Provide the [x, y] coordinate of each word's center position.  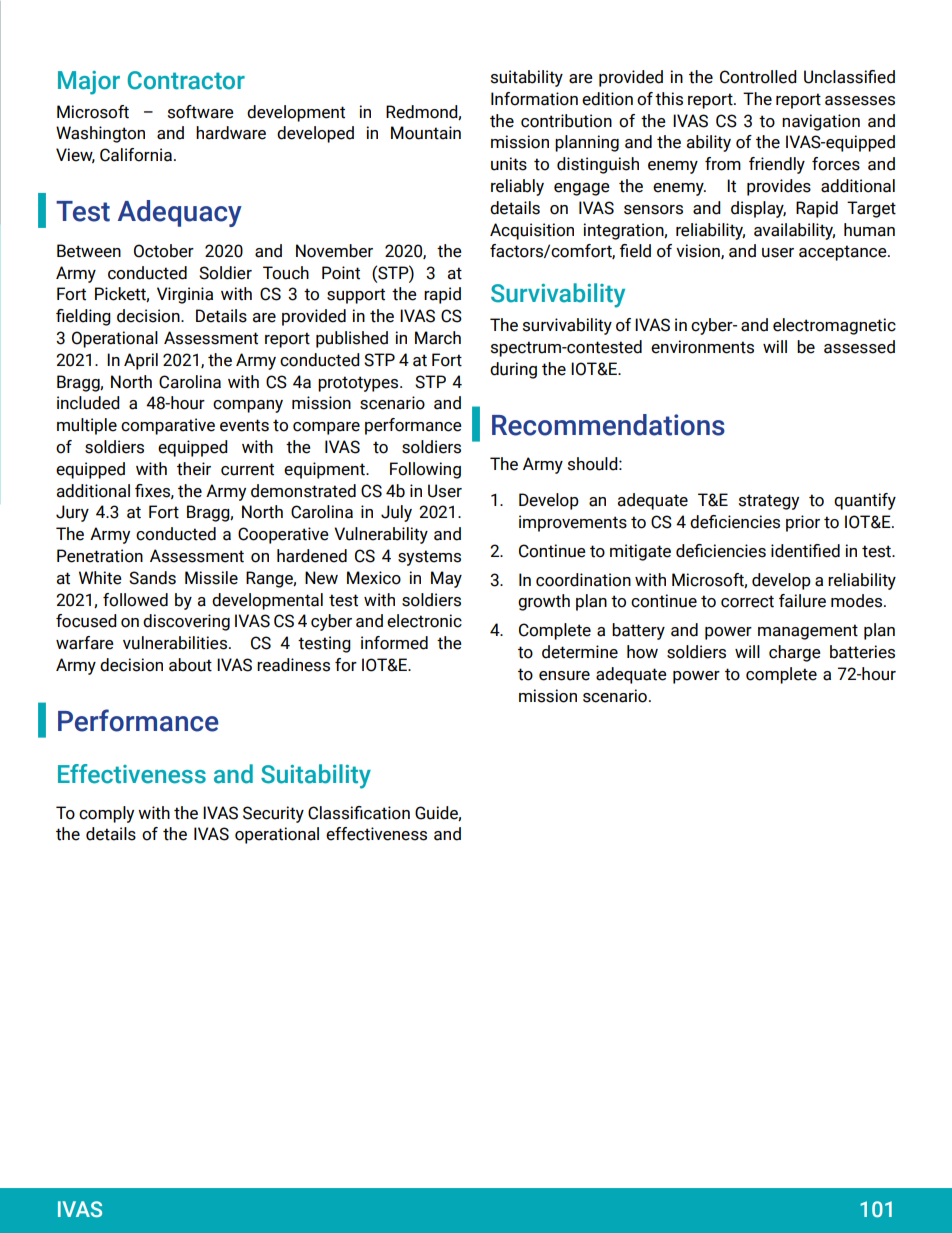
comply [106, 814]
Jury [72, 513]
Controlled [758, 77]
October [164, 251]
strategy [769, 502]
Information [534, 99]
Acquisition [532, 231]
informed [394, 643]
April [141, 361]
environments [702, 347]
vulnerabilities [175, 643]
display [758, 209]
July [396, 513]
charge [795, 653]
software [201, 112]
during [513, 370]
